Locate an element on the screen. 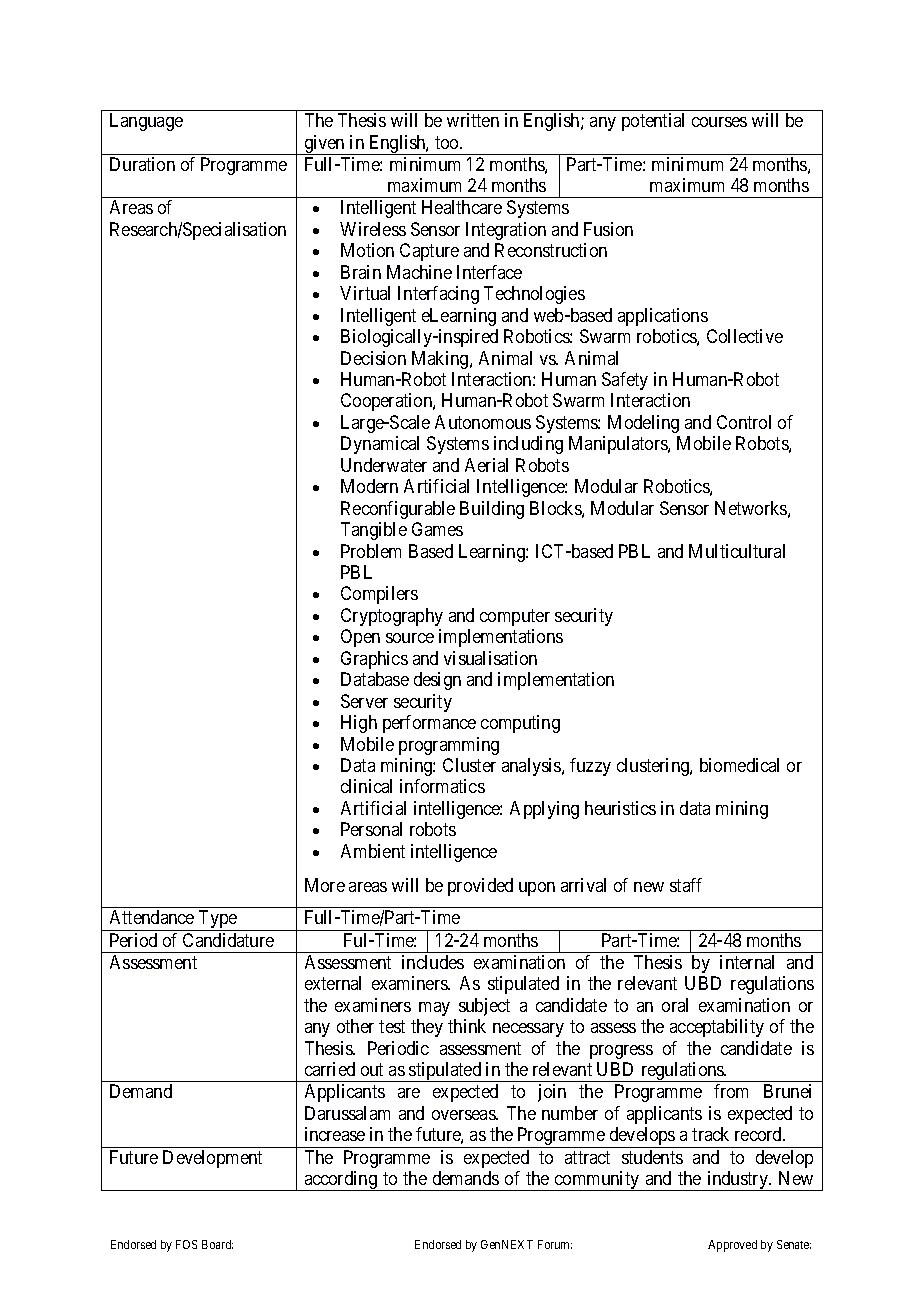 The width and height of the screenshot is (924, 1308). Type is located at coordinates (217, 920).
